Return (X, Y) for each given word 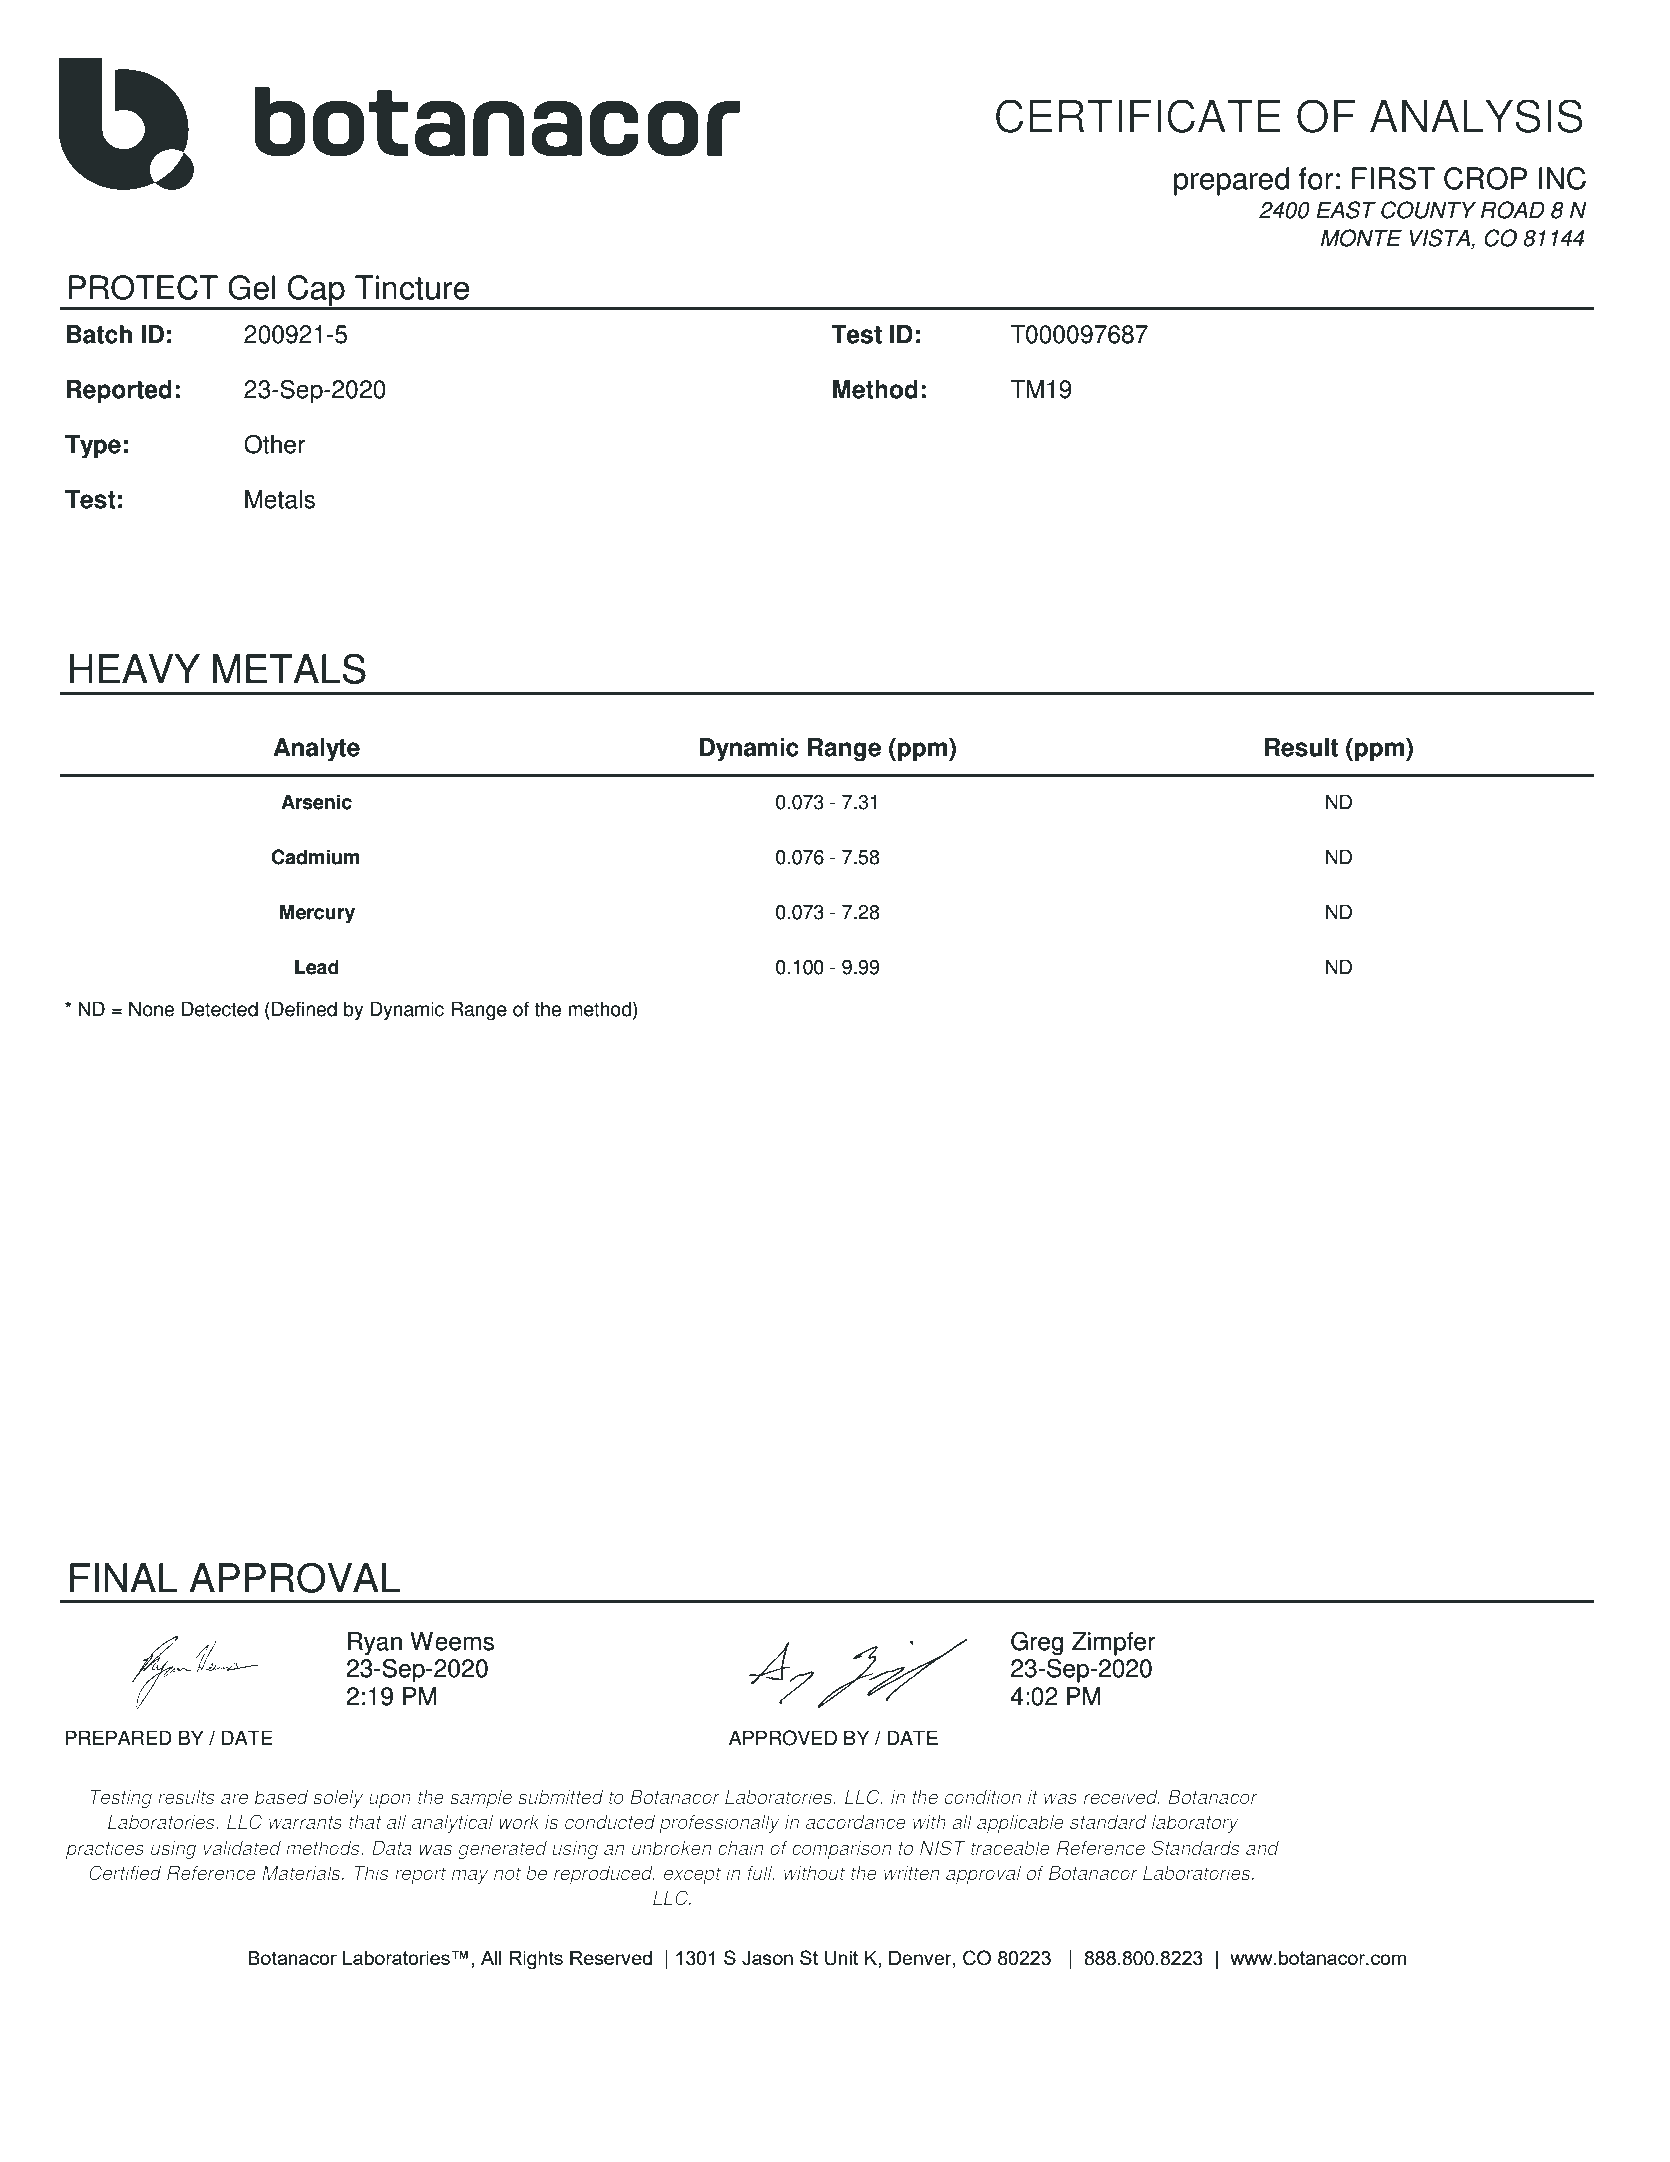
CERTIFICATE (1138, 116)
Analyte (316, 750)
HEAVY (135, 668)
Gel (252, 287)
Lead (317, 967)
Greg (1037, 1643)
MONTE (1361, 238)
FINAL (124, 1577)
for (1316, 178)
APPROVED (783, 1738)
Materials (302, 1873)
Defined (304, 1009)
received (1121, 1797)
